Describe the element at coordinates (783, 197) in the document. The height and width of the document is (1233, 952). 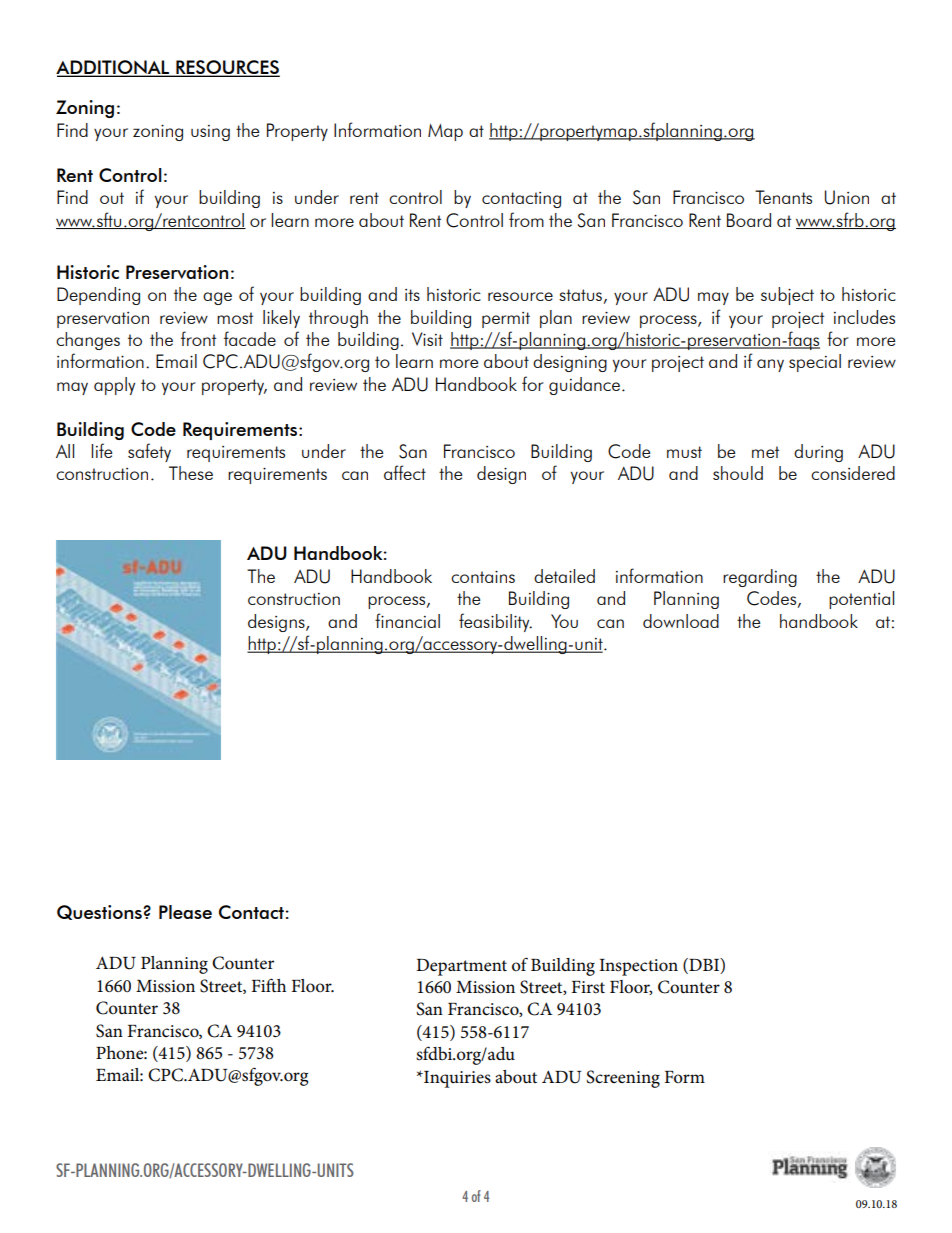
I see `Tenants` at that location.
